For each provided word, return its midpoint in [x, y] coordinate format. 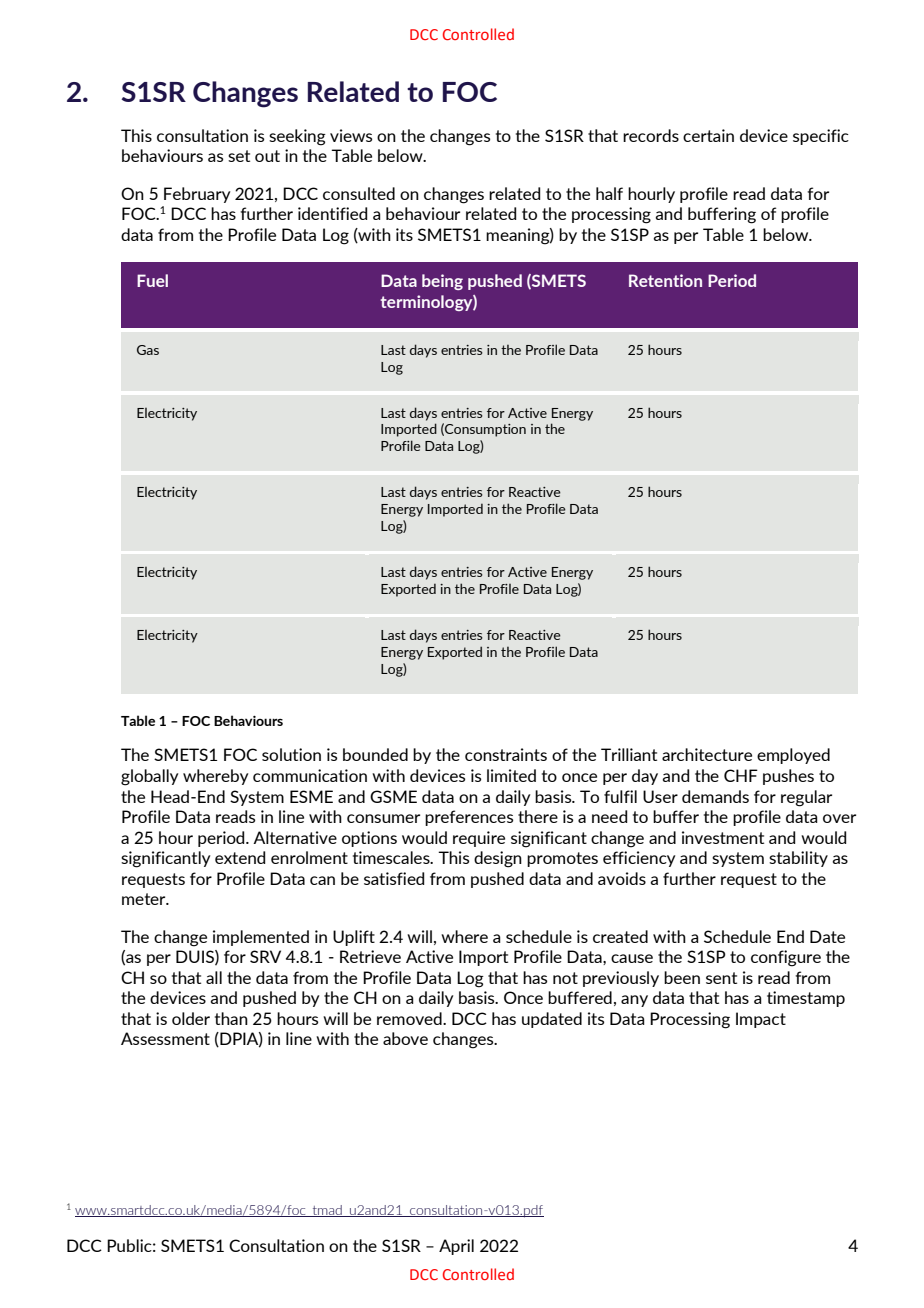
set [239, 156]
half [609, 193]
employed [793, 756]
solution [291, 754]
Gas [148, 350]
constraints [506, 754]
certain [708, 135]
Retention [665, 280]
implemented [261, 938]
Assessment [165, 1038]
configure [786, 958]
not [565, 978]
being [442, 282]
